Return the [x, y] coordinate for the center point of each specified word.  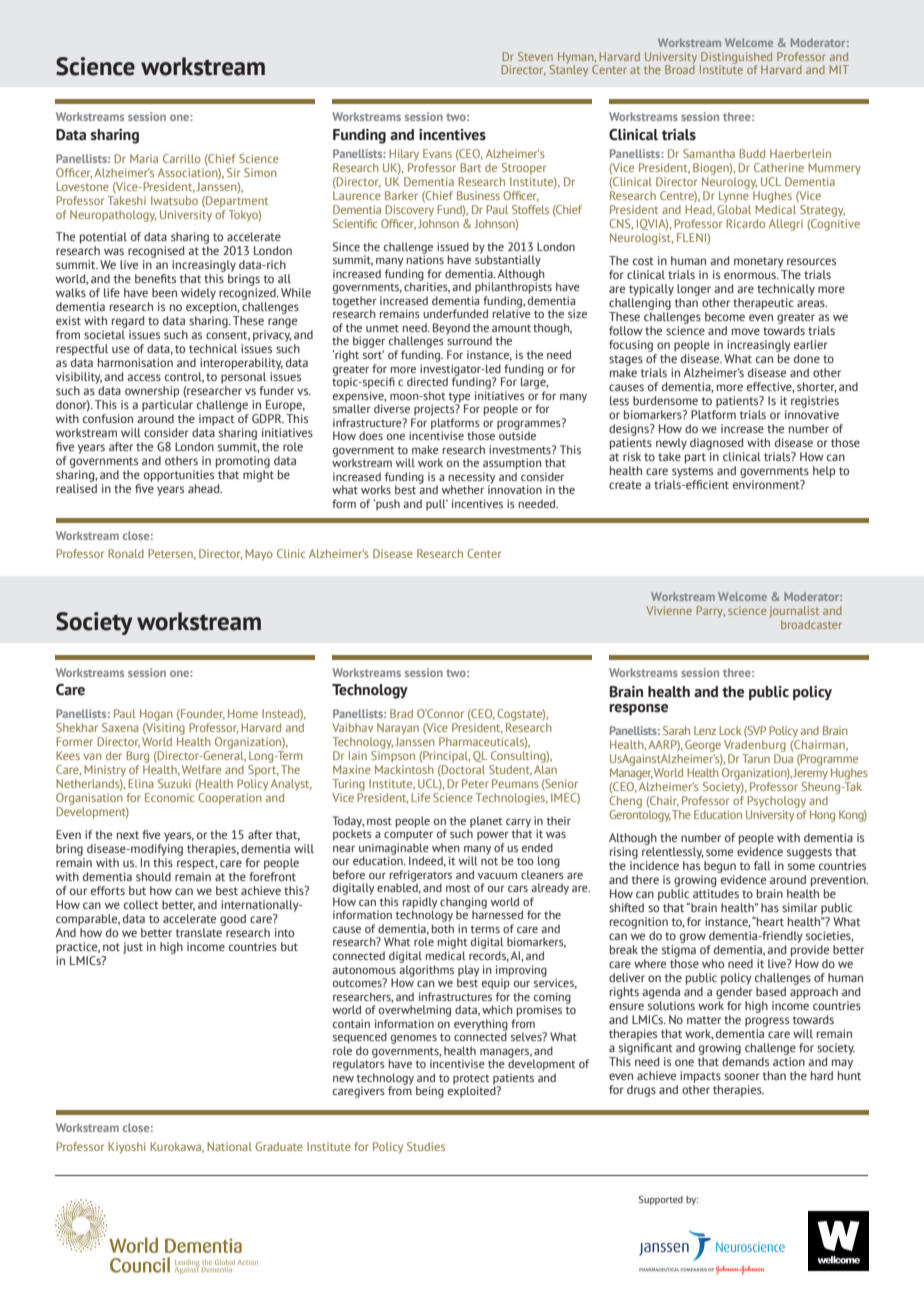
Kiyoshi [126, 1148]
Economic [170, 797]
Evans [437, 153]
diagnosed [717, 444]
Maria [144, 158]
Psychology [776, 802]
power [493, 836]
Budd [752, 153]
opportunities [179, 476]
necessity [472, 479]
